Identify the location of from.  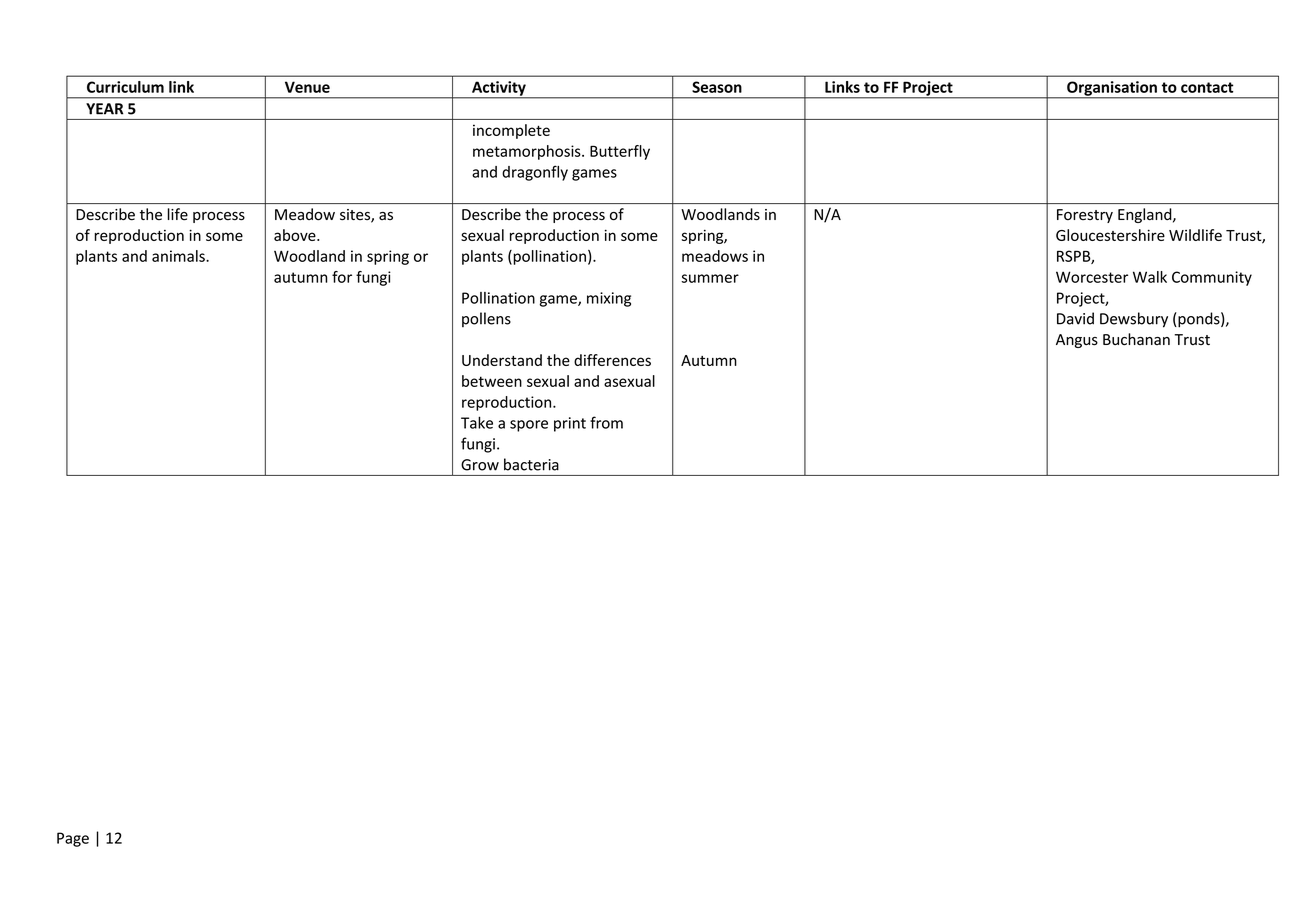
(606, 422).
